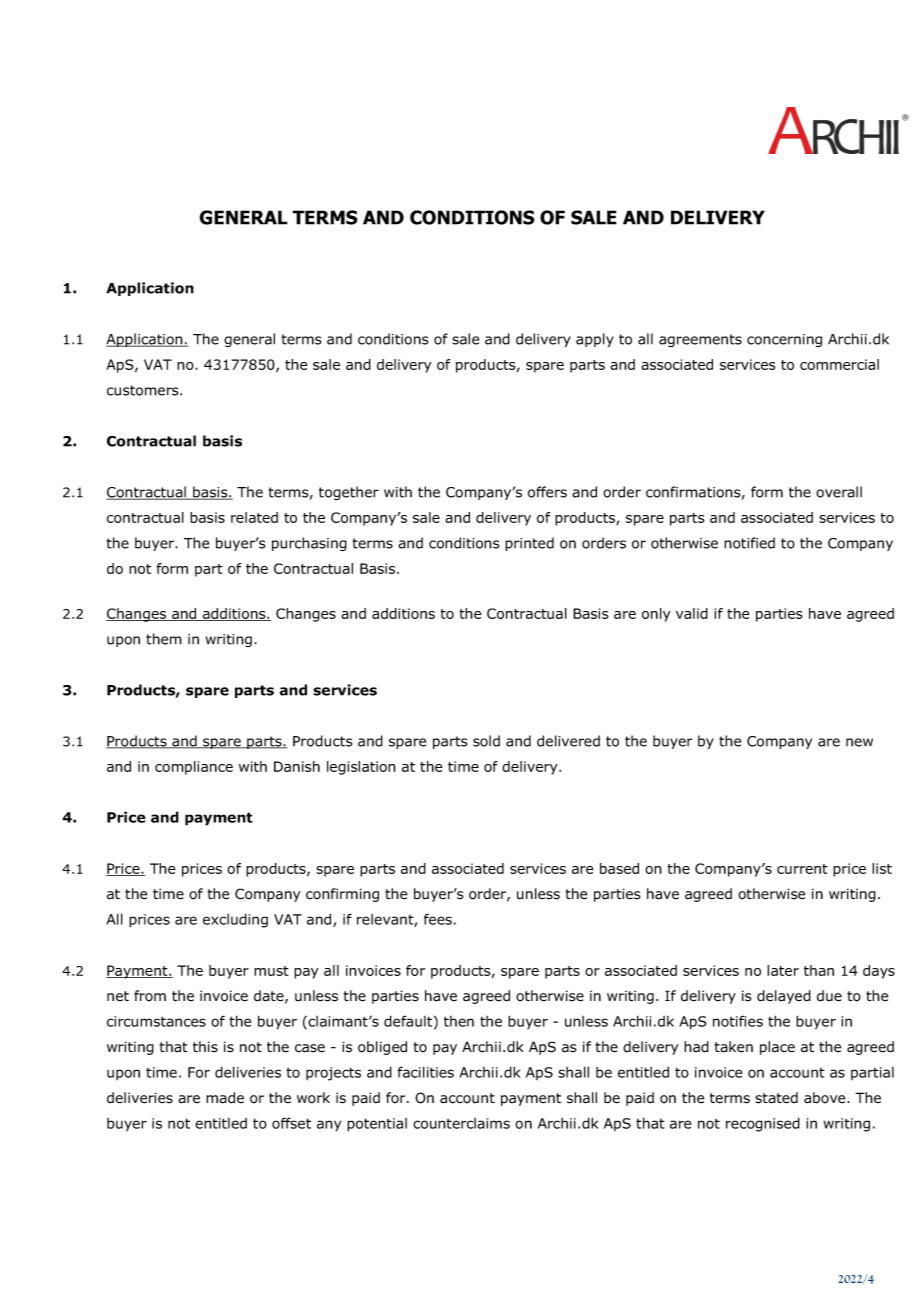  What do you see at coordinates (425, 1072) in the page?
I see `facilities` at bounding box center [425, 1072].
